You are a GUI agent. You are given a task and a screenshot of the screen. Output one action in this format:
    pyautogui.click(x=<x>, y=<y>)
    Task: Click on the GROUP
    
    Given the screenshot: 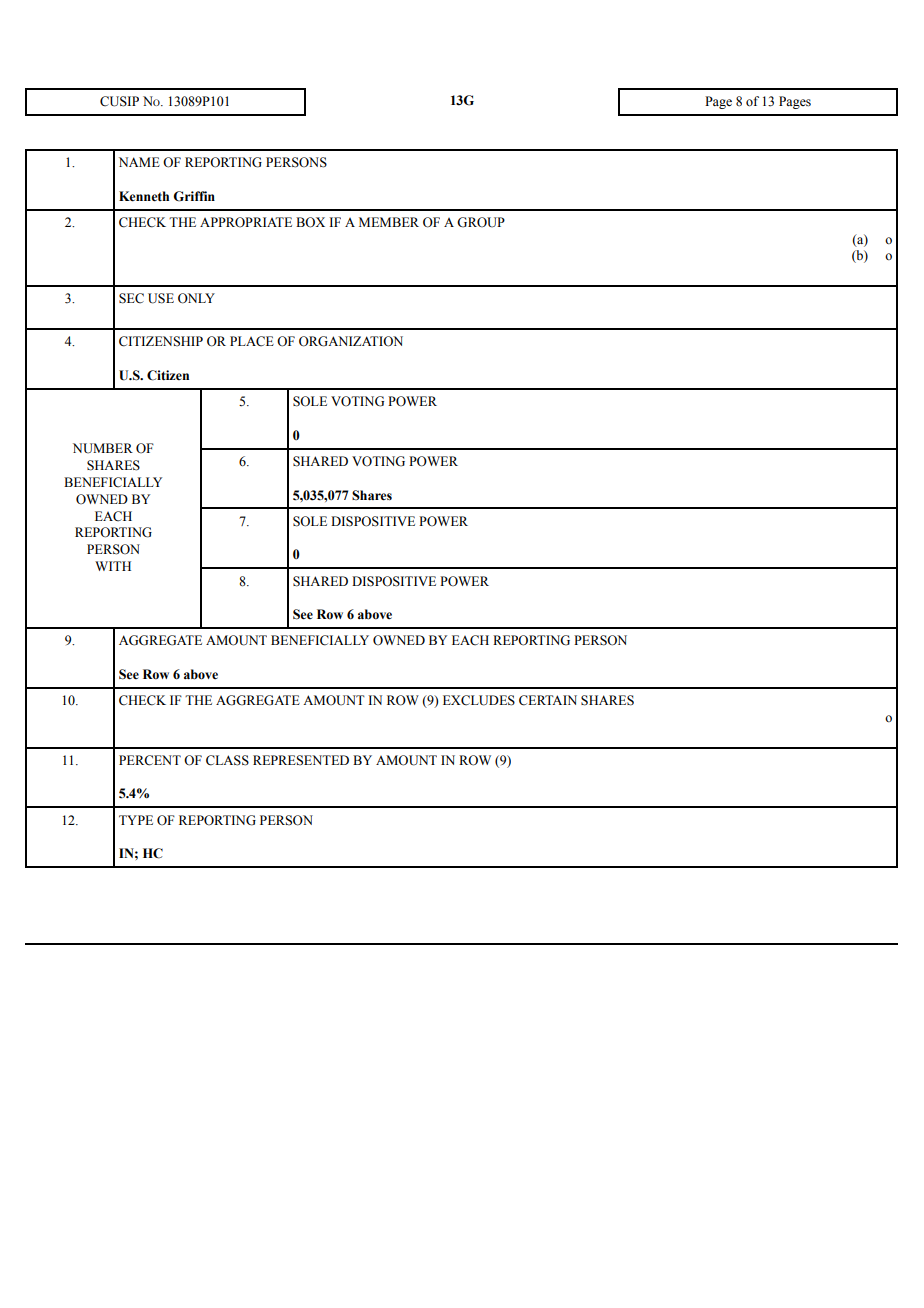 What is the action you would take?
    pyautogui.click(x=481, y=222)
